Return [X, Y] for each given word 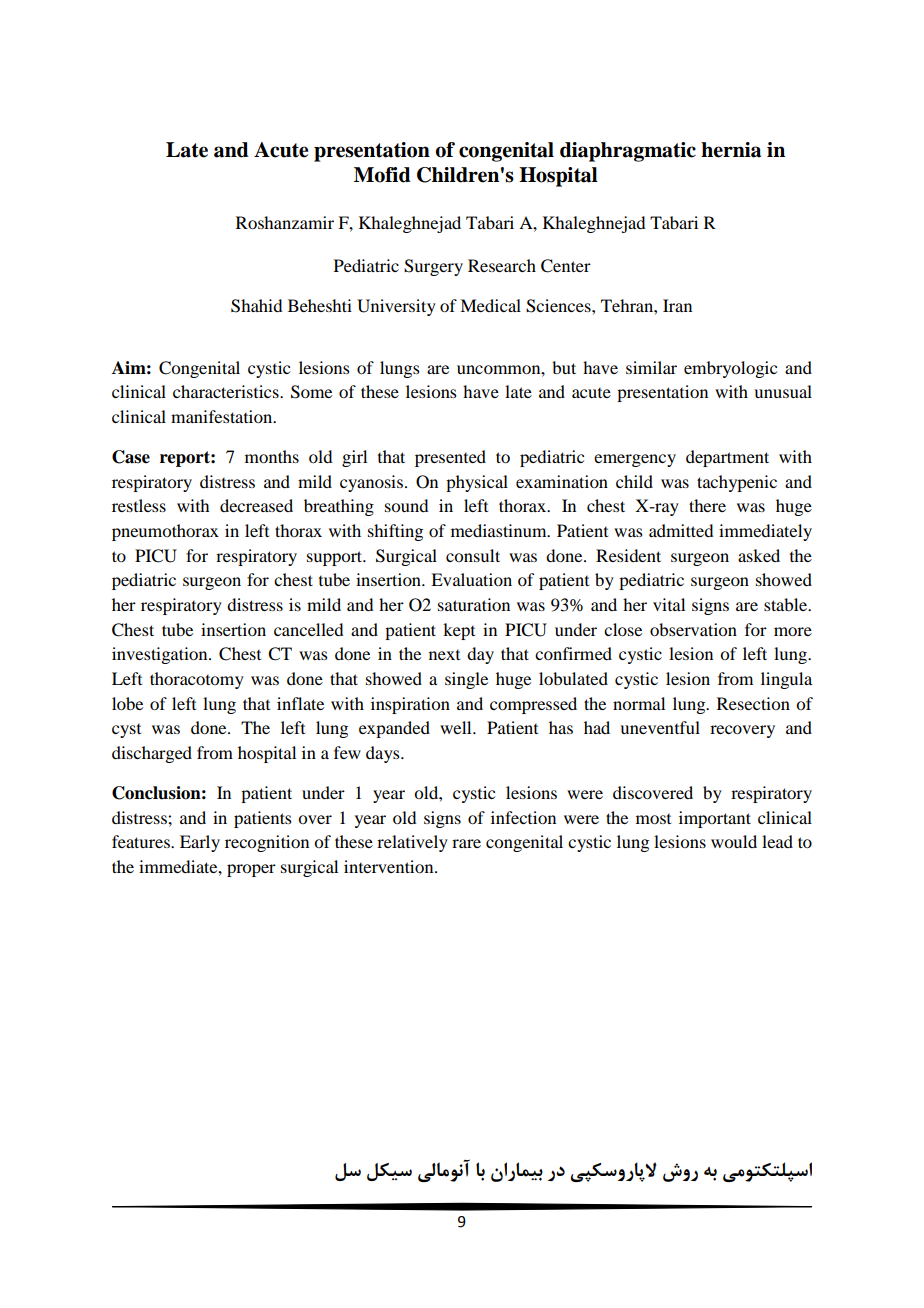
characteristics [227, 391]
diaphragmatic [628, 152]
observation [693, 629]
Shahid [256, 306]
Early [200, 843]
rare [466, 843]
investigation [161, 655]
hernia [731, 150]
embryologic [730, 369]
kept [459, 631]
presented [450, 458]
